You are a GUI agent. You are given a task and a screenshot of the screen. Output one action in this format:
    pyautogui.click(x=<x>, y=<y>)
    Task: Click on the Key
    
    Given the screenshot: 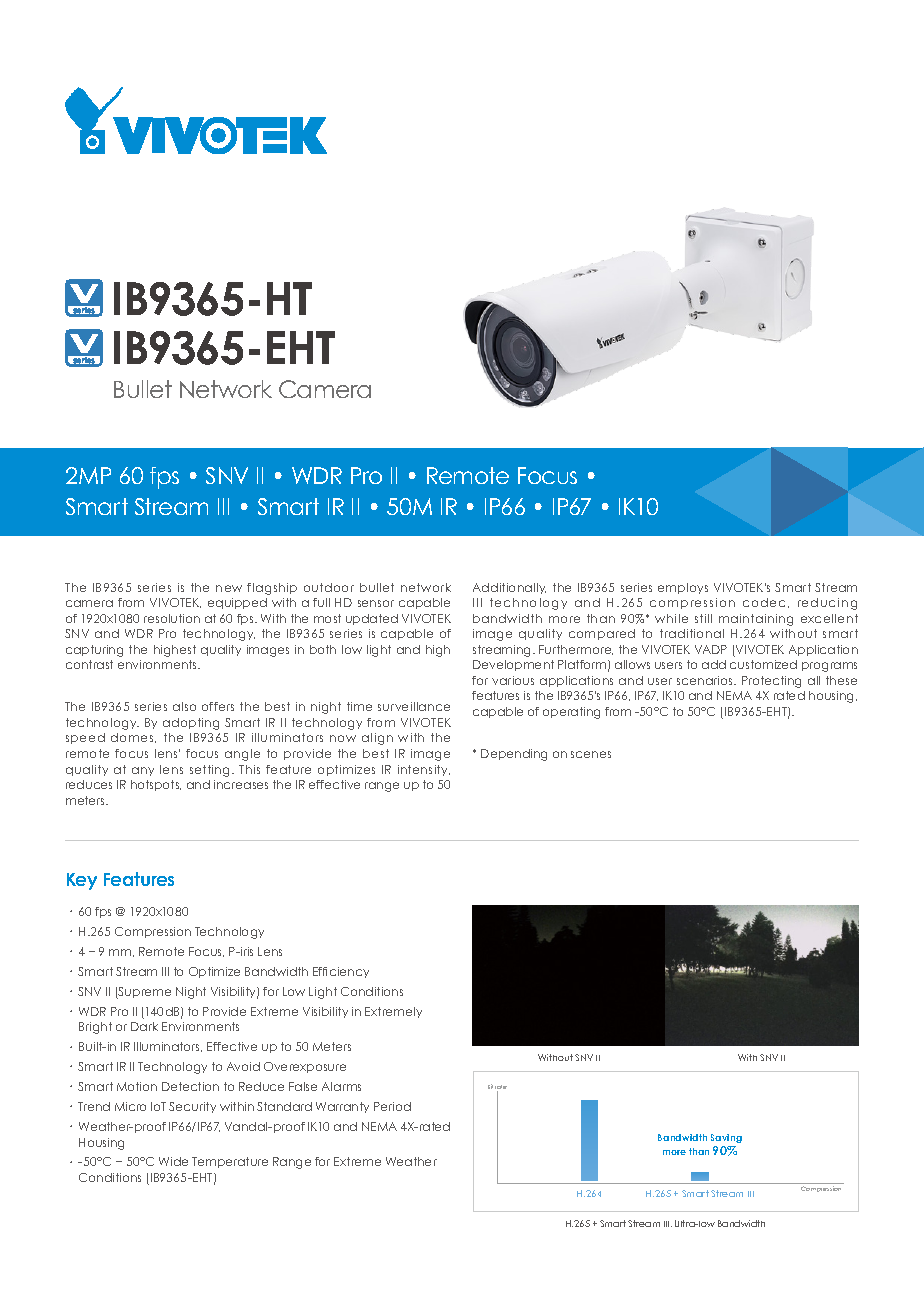 What is the action you would take?
    pyautogui.click(x=82, y=881)
